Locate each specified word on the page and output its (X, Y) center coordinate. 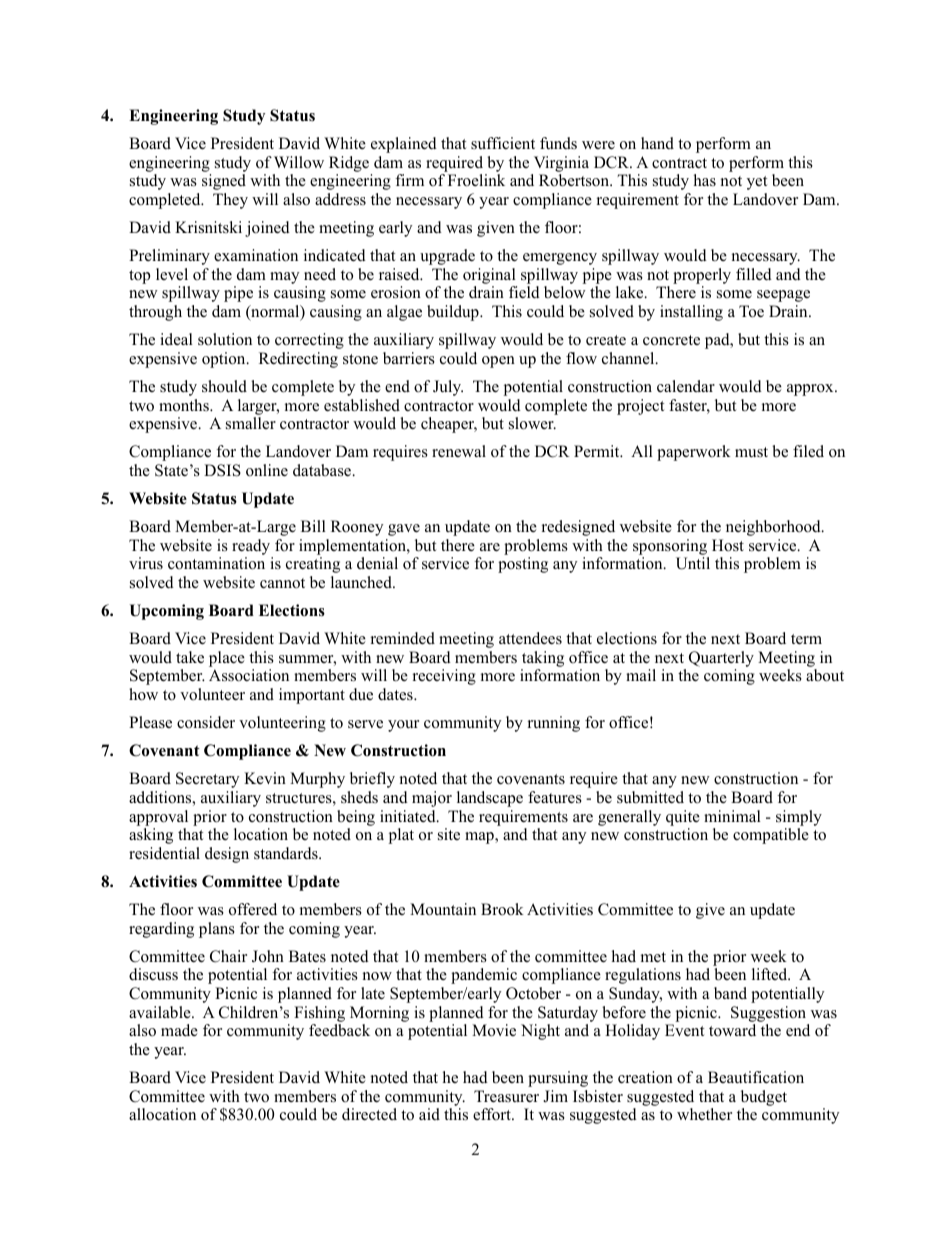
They (230, 201)
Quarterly (721, 659)
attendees (530, 638)
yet (757, 183)
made (179, 1030)
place (227, 659)
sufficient (503, 143)
